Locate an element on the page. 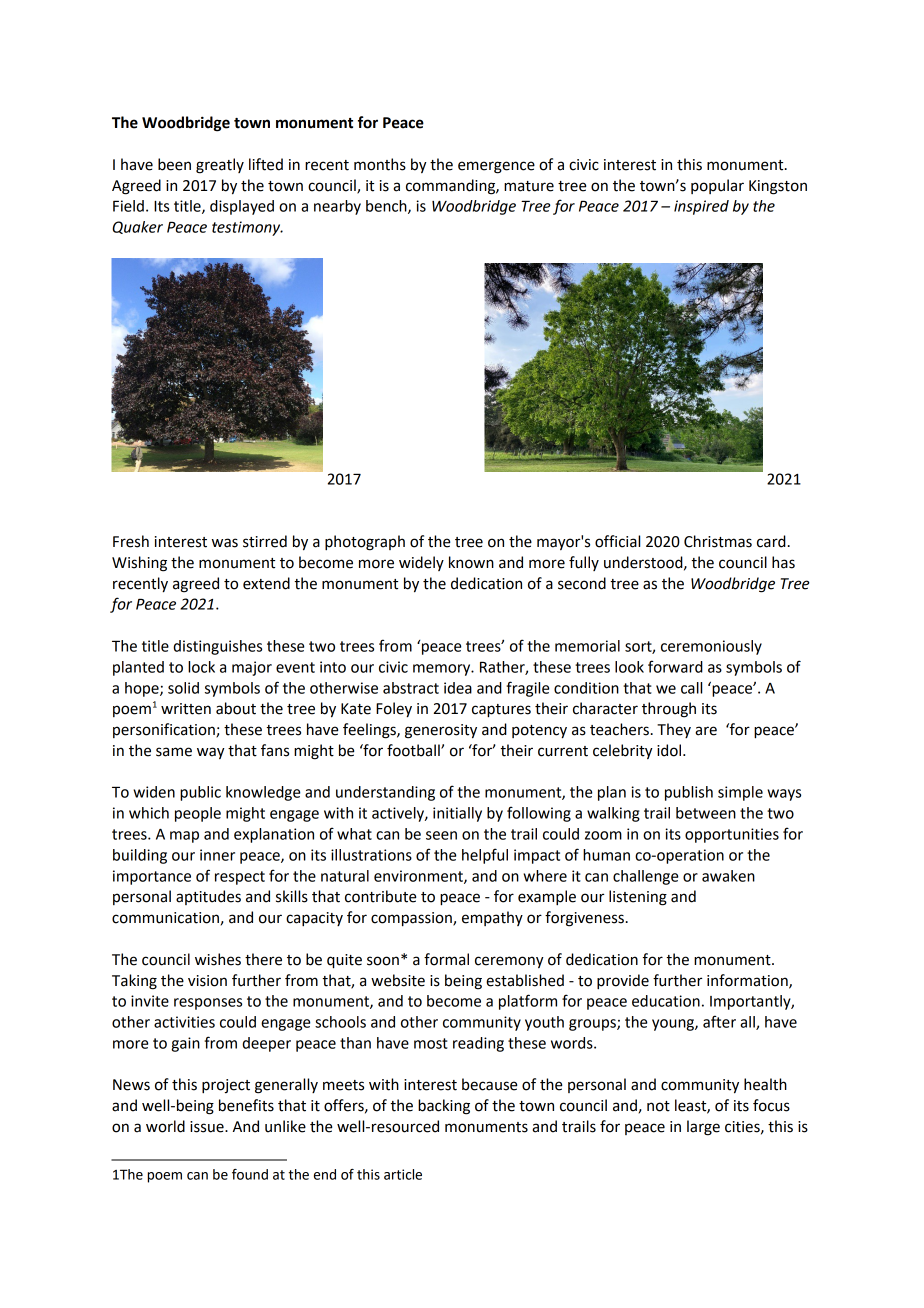  was is located at coordinates (225, 543).
